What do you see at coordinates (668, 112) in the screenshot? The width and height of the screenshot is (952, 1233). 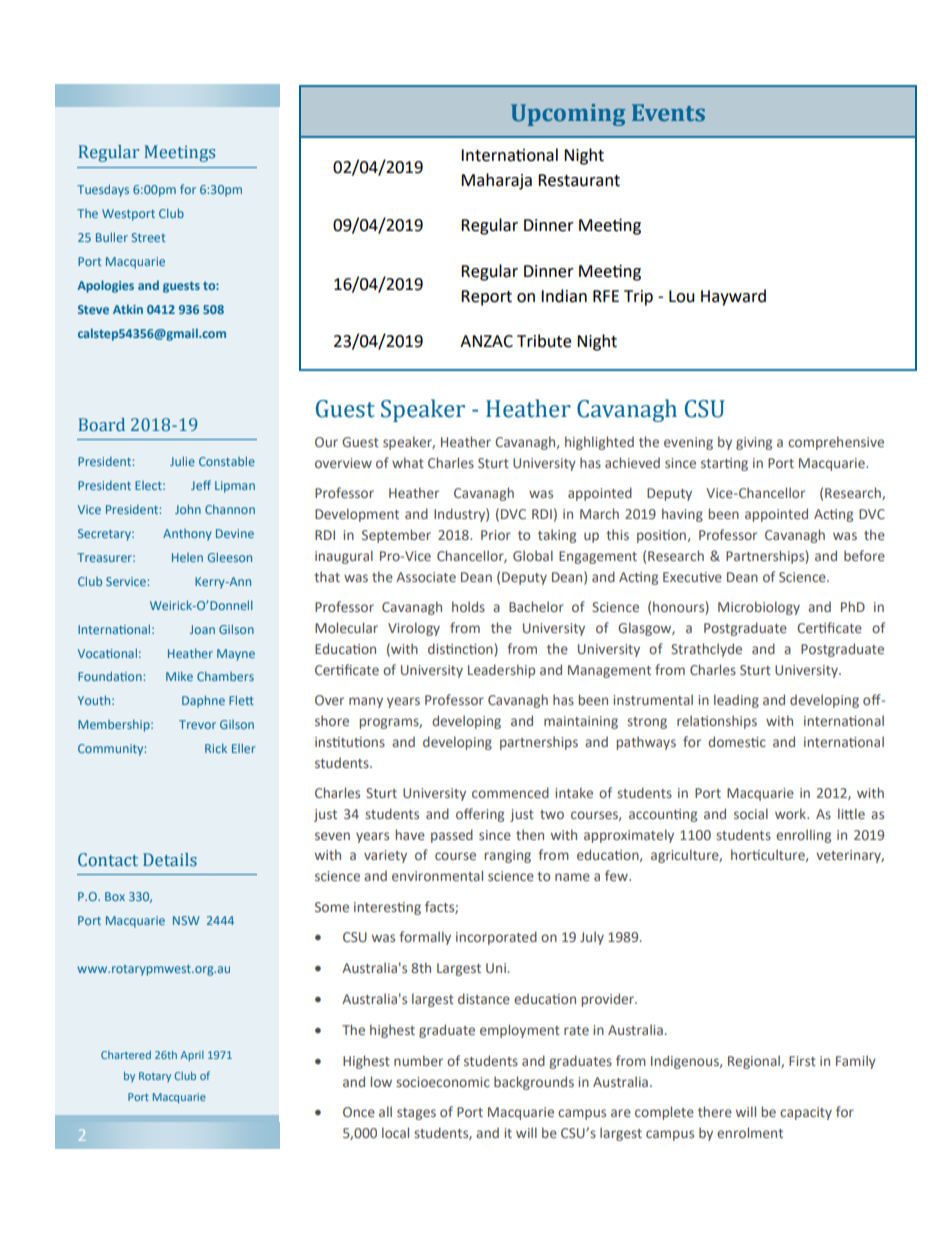 I see `Events` at bounding box center [668, 112].
